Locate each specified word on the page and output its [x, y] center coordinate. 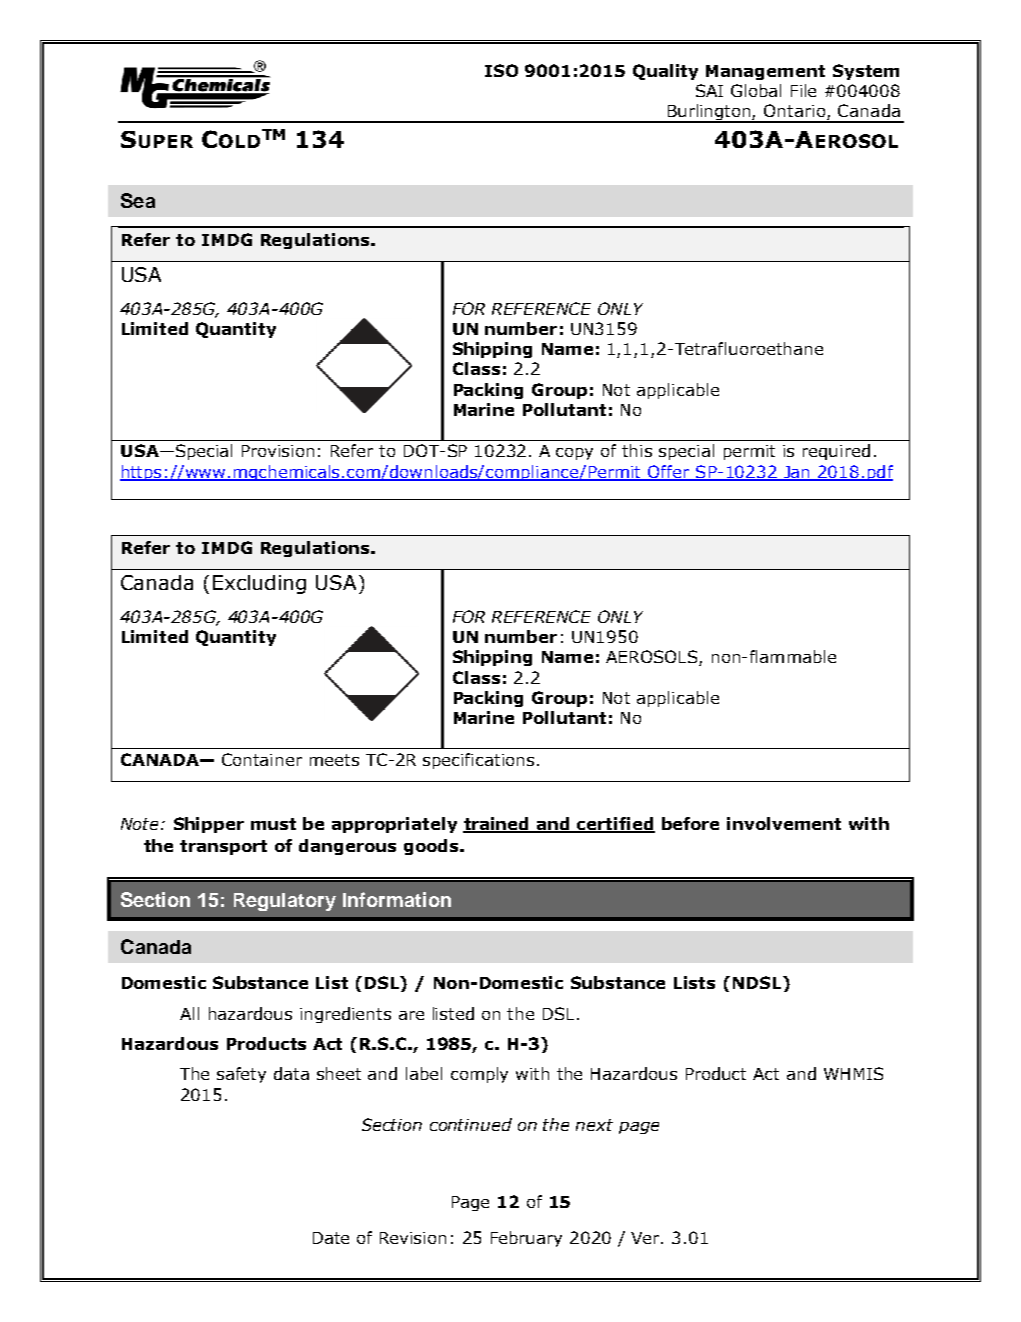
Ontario [796, 112]
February [526, 1239]
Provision [278, 451]
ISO [501, 70]
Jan [797, 473]
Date [331, 1238]
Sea [138, 200]
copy [574, 454]
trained [497, 825]
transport [223, 847]
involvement [784, 823]
